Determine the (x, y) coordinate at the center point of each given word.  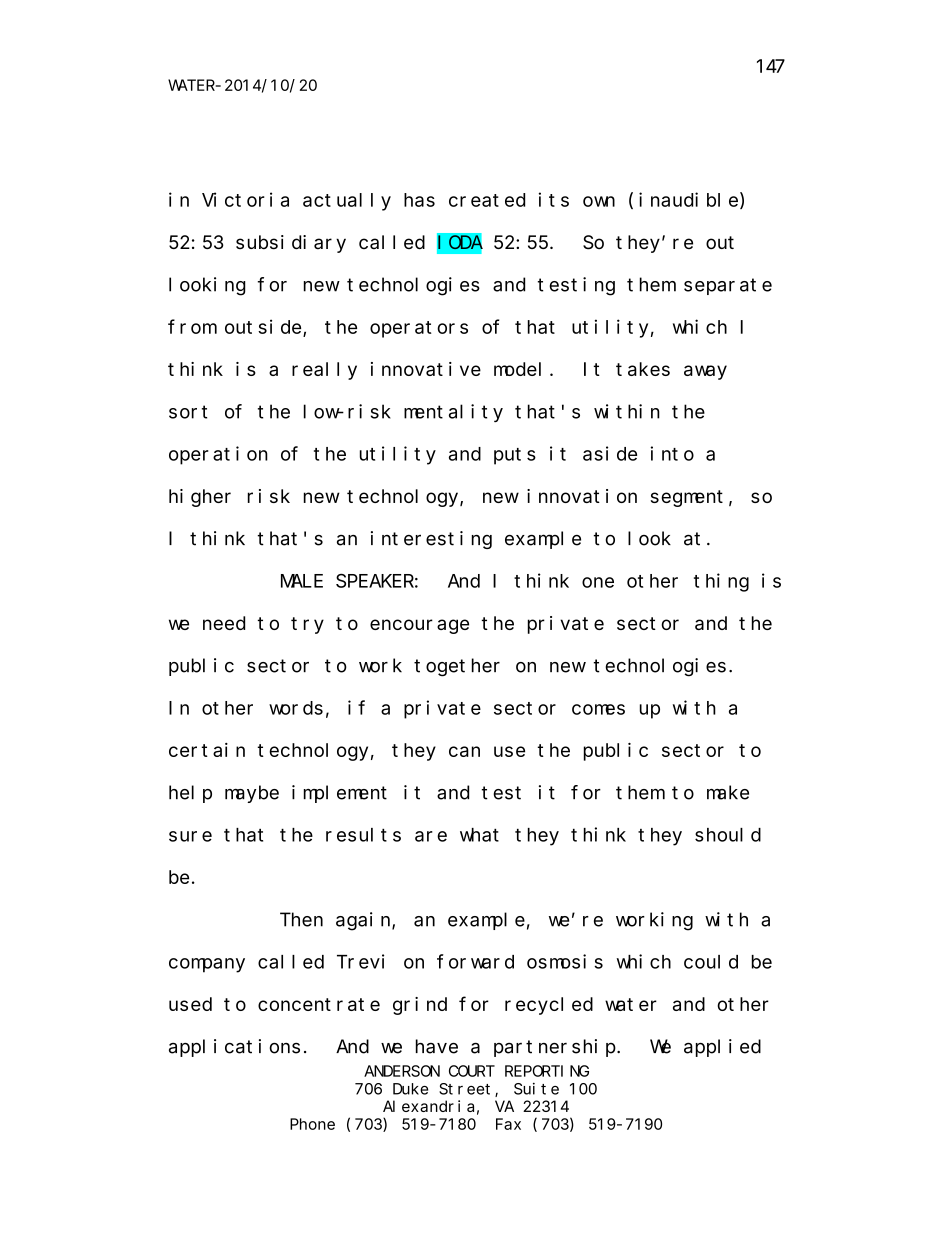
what (479, 835)
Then (301, 919)
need (224, 623)
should (728, 835)
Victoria (245, 199)
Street (467, 1090)
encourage (419, 626)
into (672, 453)
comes (598, 709)
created (487, 200)
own (599, 201)
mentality (453, 413)
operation (218, 455)
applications (234, 1048)
